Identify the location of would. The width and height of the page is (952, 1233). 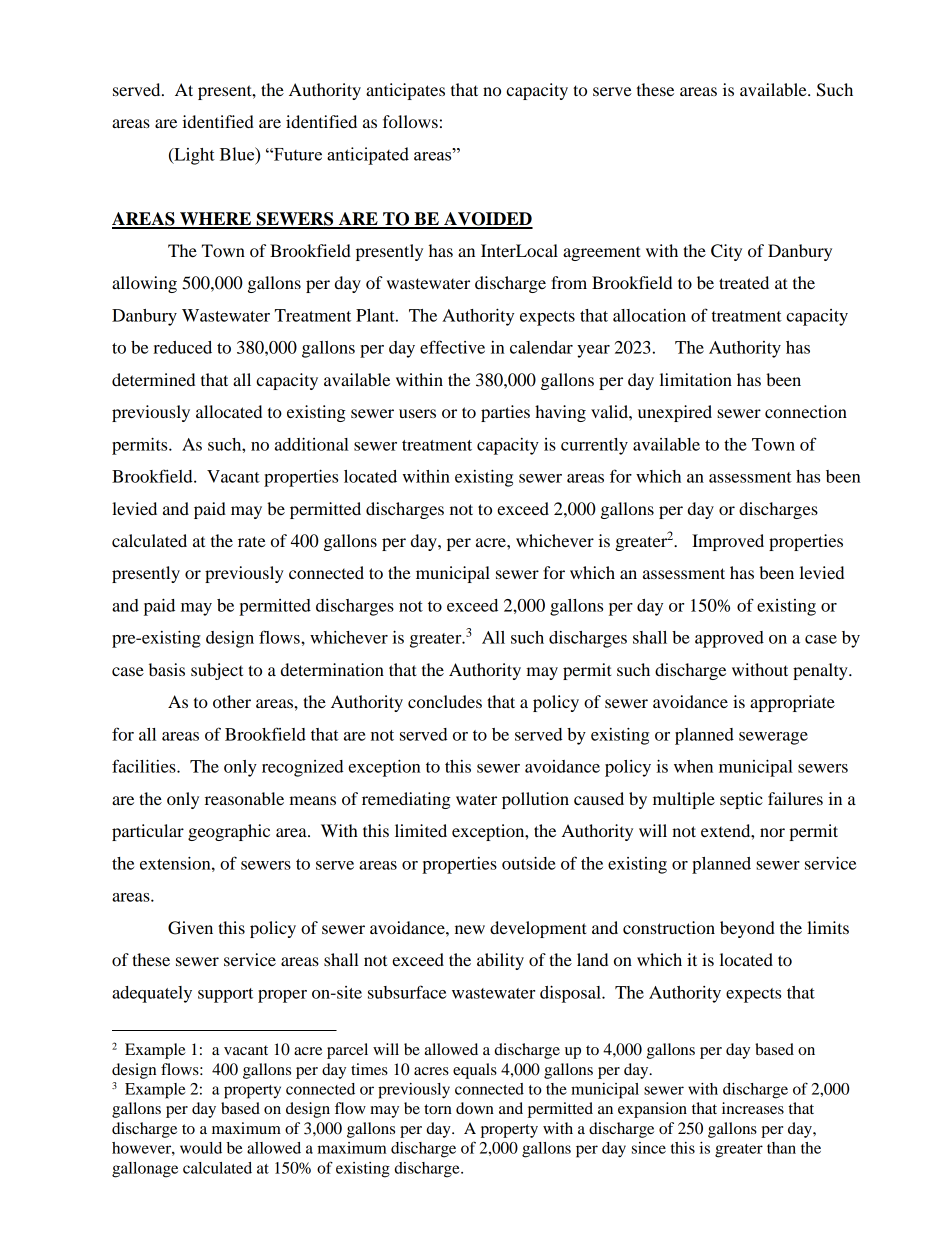
(201, 1148).
